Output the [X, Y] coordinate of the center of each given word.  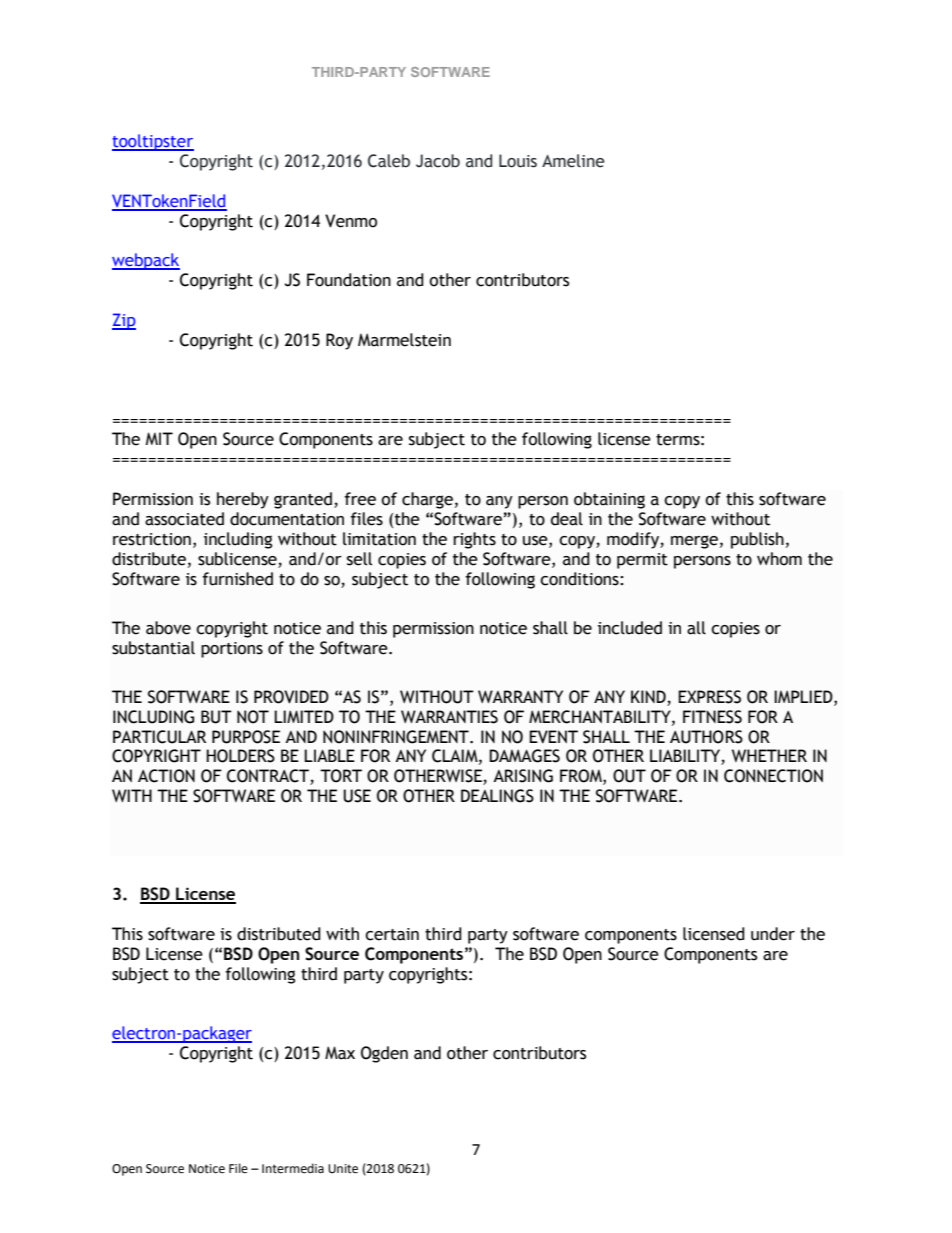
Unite [343, 1169]
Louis [518, 161]
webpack [146, 261]
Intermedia [293, 1168]
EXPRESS [709, 697]
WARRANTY [520, 696]
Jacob [438, 161]
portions [232, 650]
